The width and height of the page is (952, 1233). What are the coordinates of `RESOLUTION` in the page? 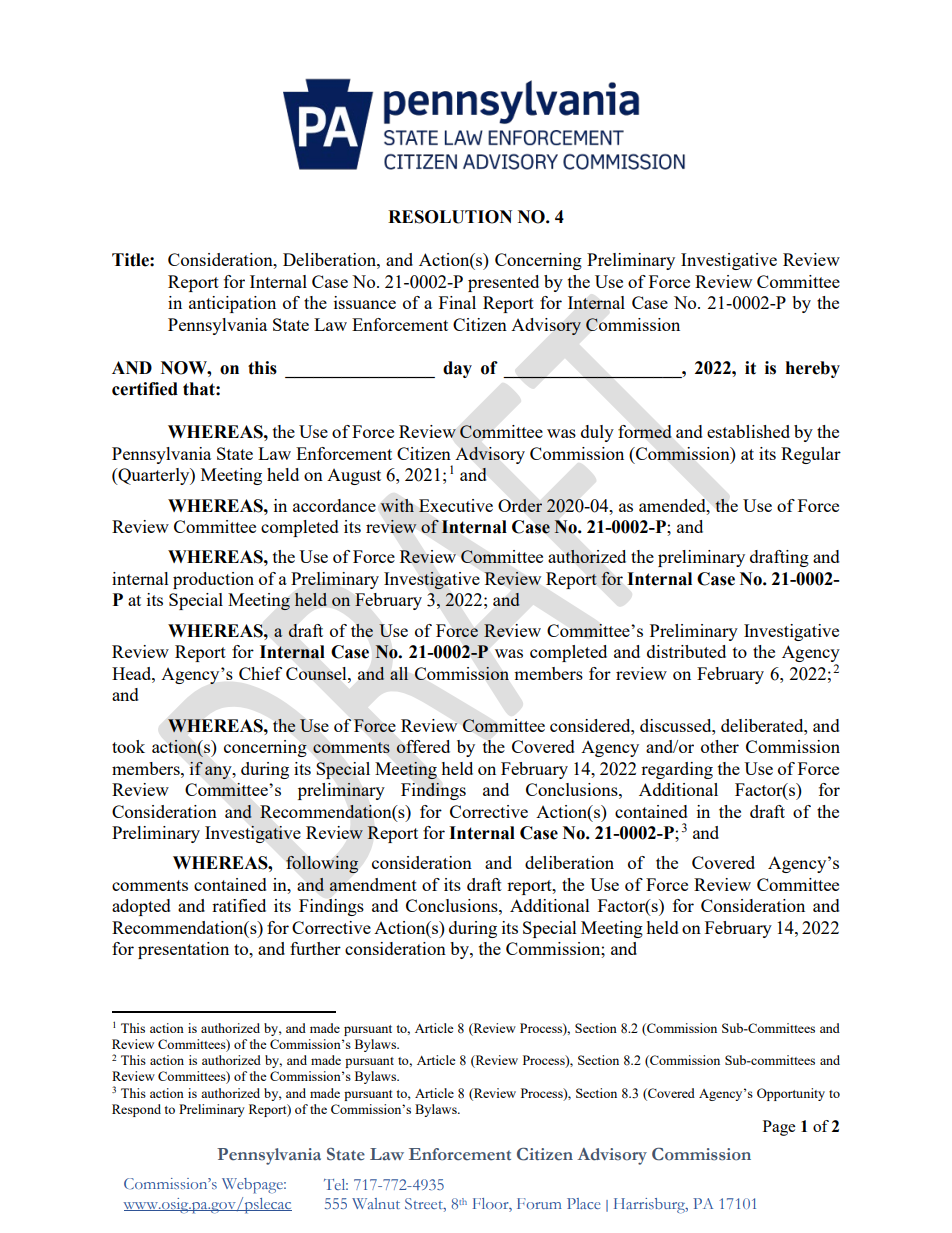 It's located at (450, 217).
